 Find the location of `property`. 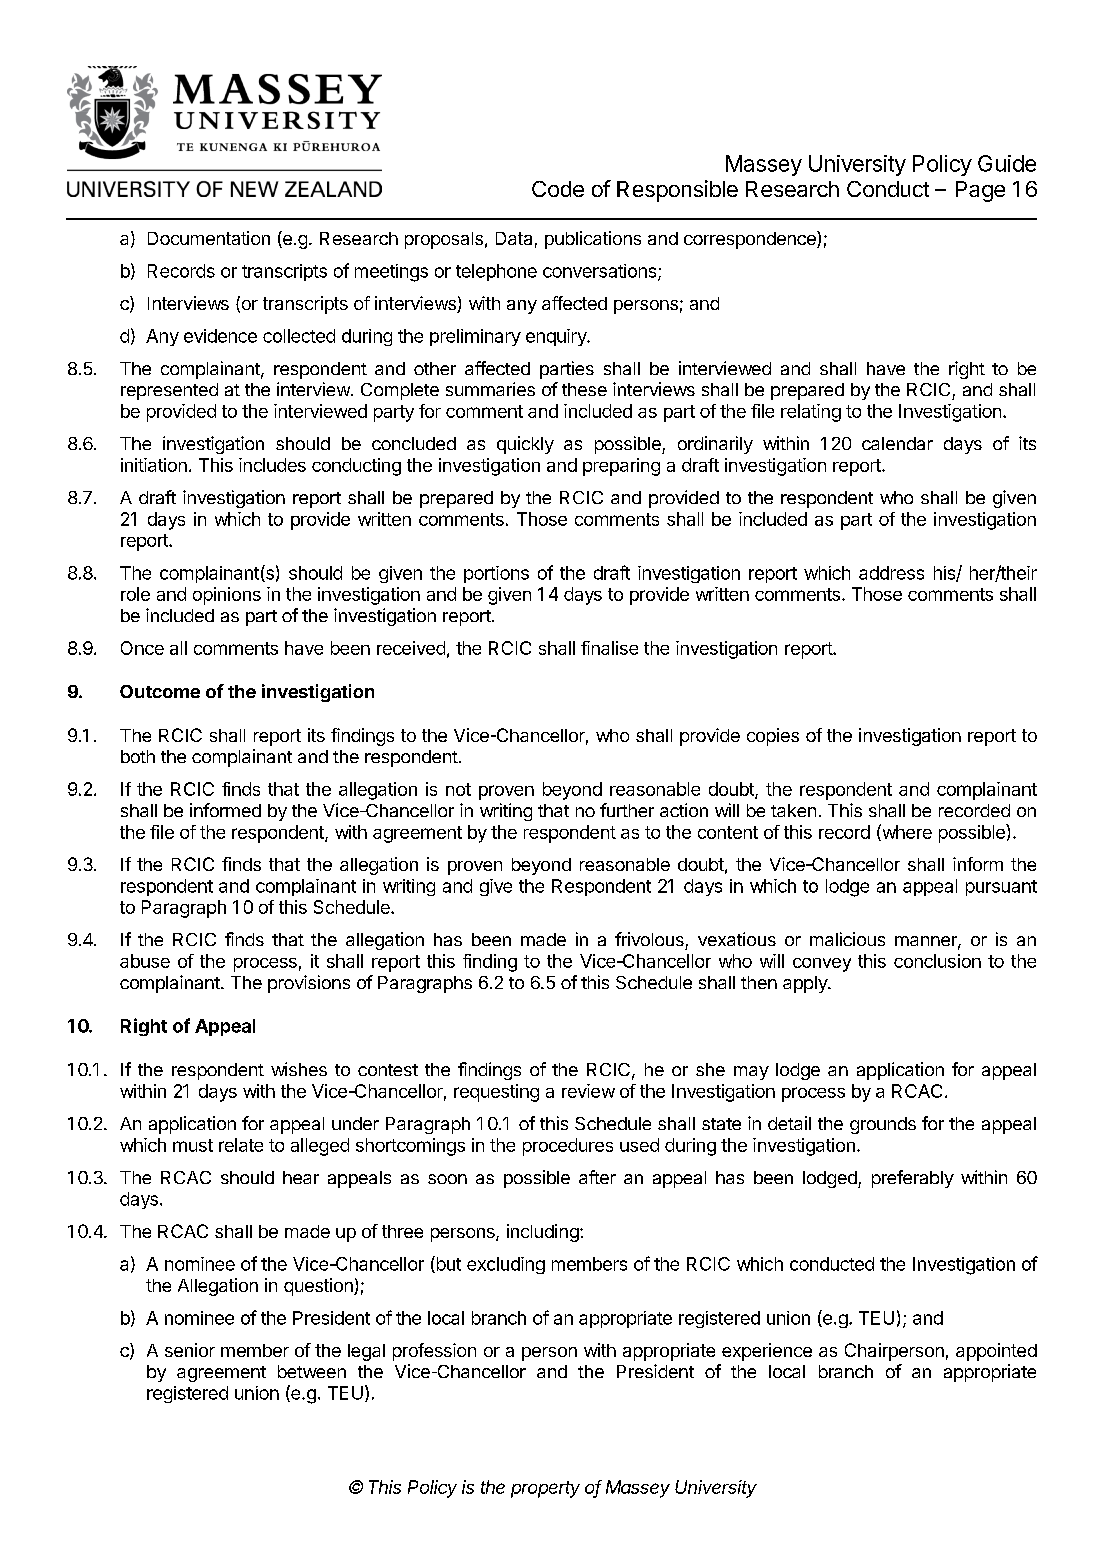

property is located at coordinates (545, 1489).
